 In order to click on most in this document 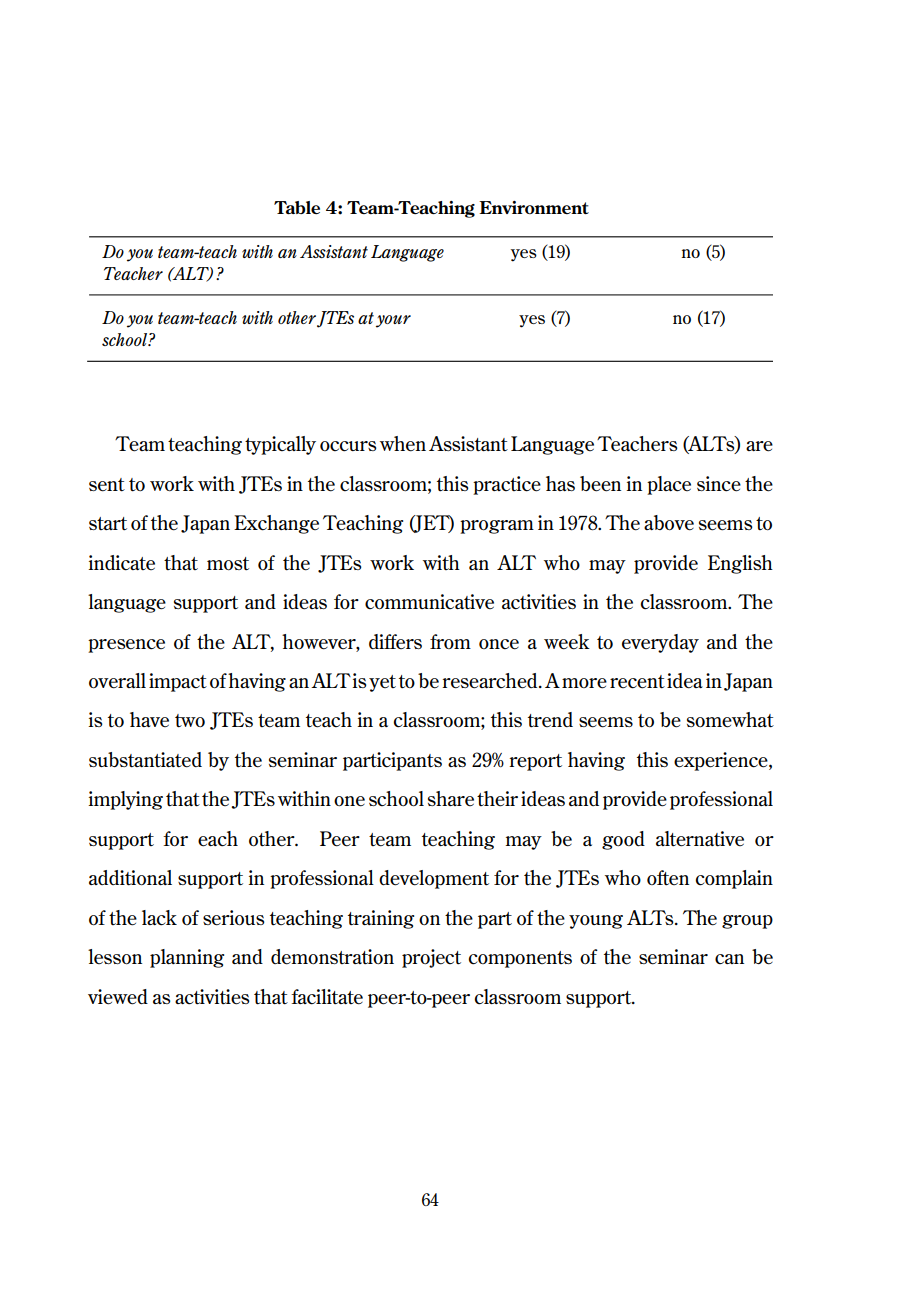, I will do `click(228, 564)`.
